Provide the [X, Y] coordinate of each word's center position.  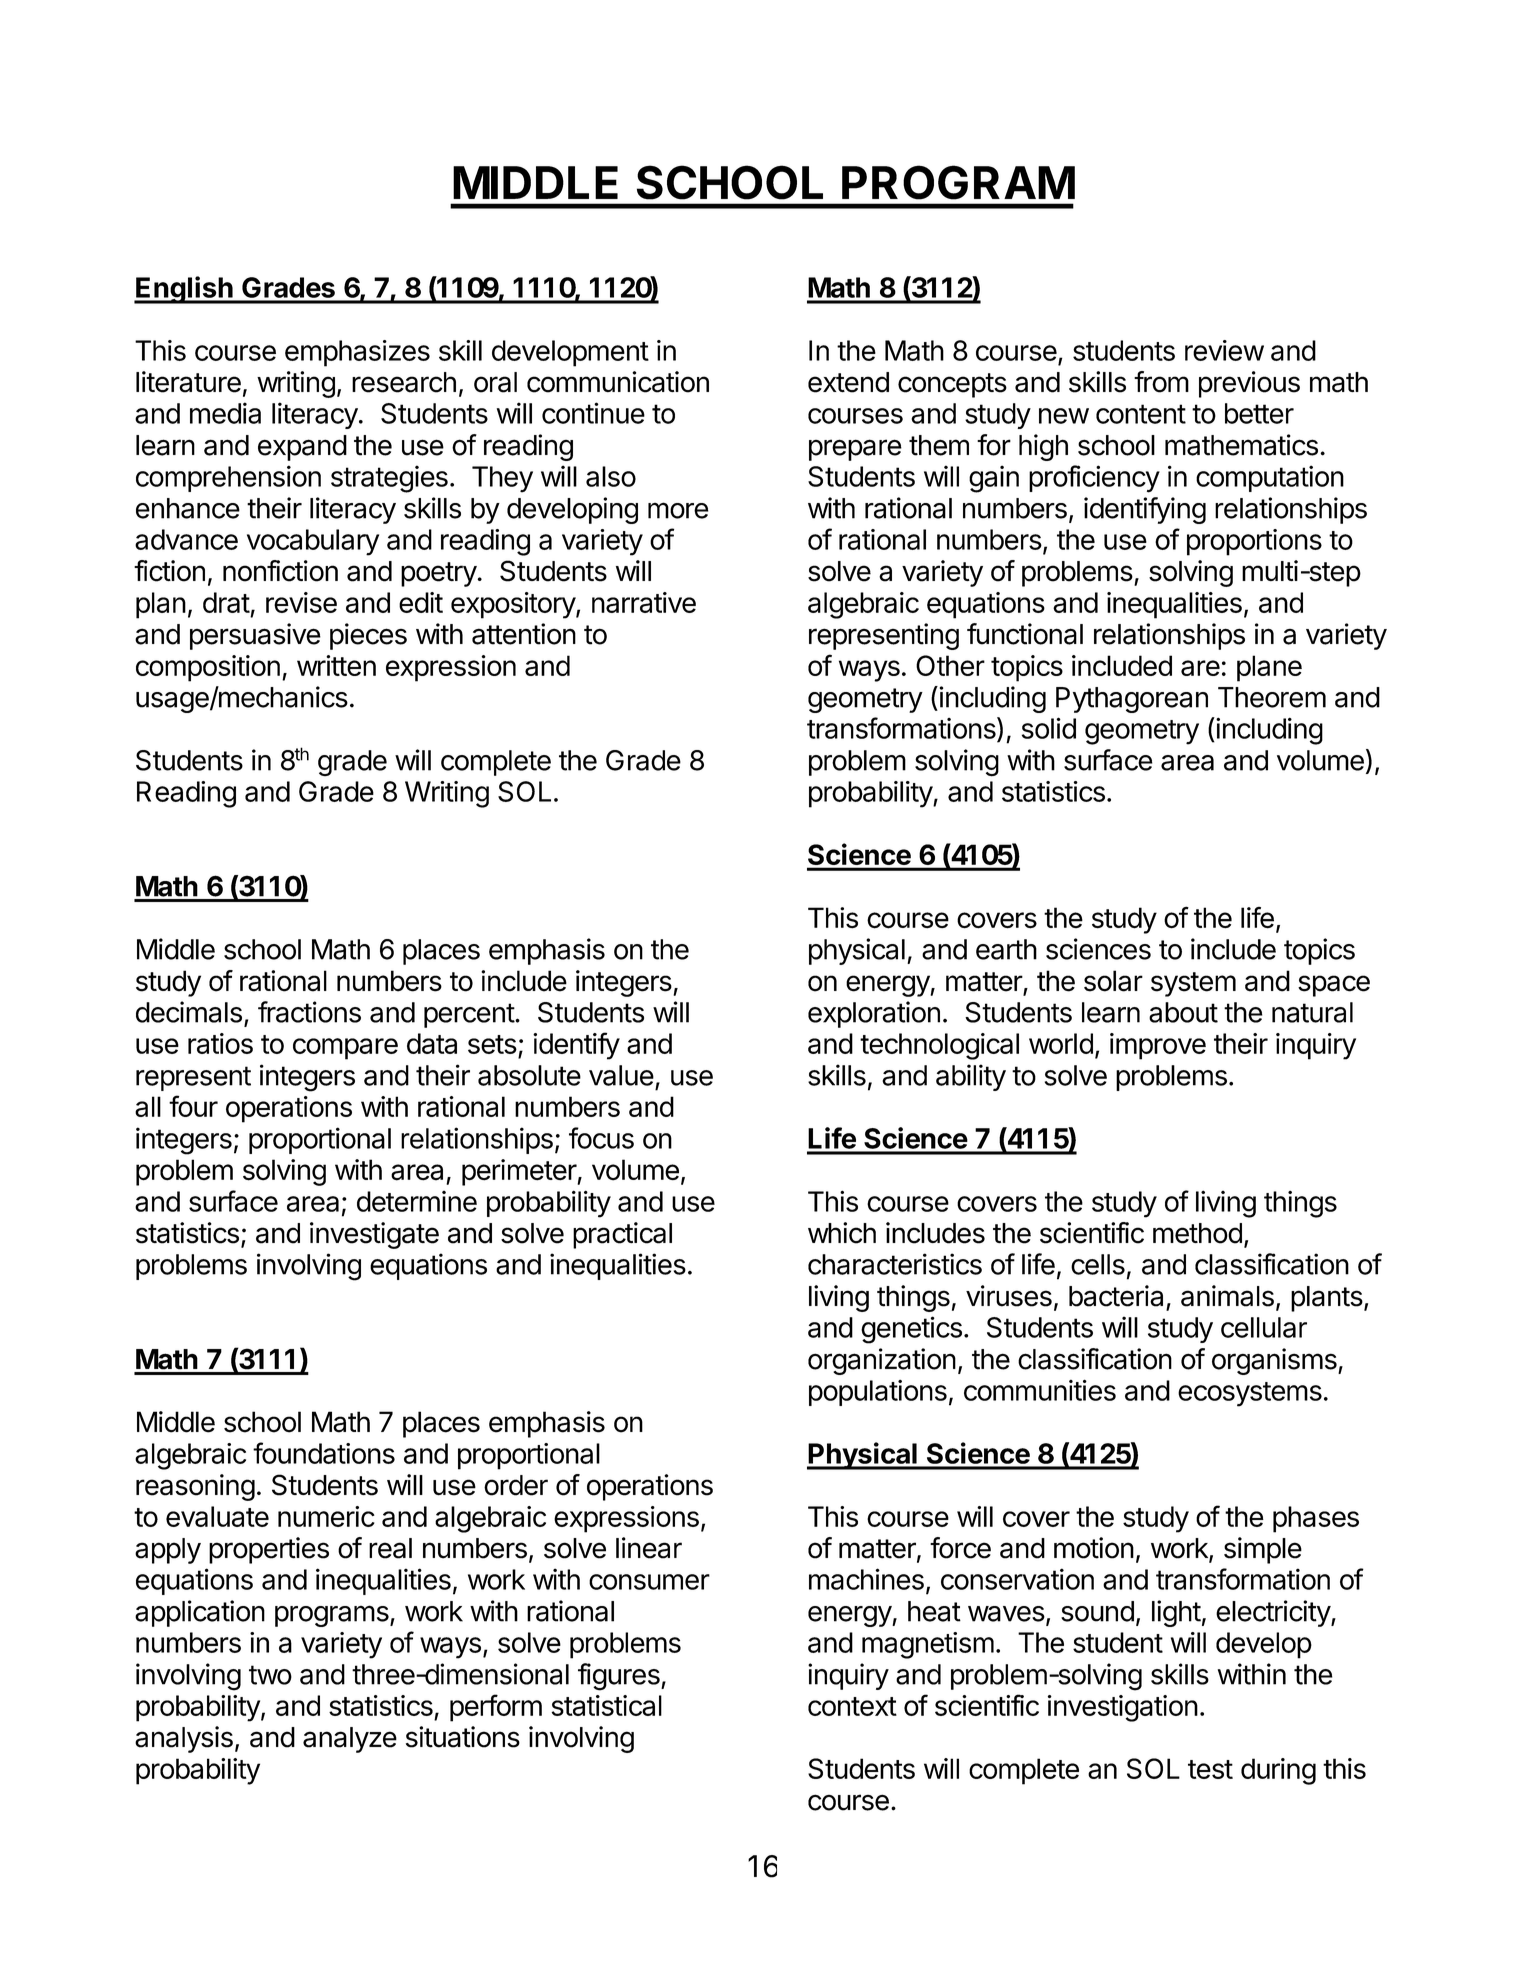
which [842, 1233]
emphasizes [357, 353]
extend [848, 382]
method [1197, 1233]
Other [950, 665]
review [1224, 350]
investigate [374, 1235]
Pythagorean [1132, 700]
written [336, 665]
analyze [350, 1740]
